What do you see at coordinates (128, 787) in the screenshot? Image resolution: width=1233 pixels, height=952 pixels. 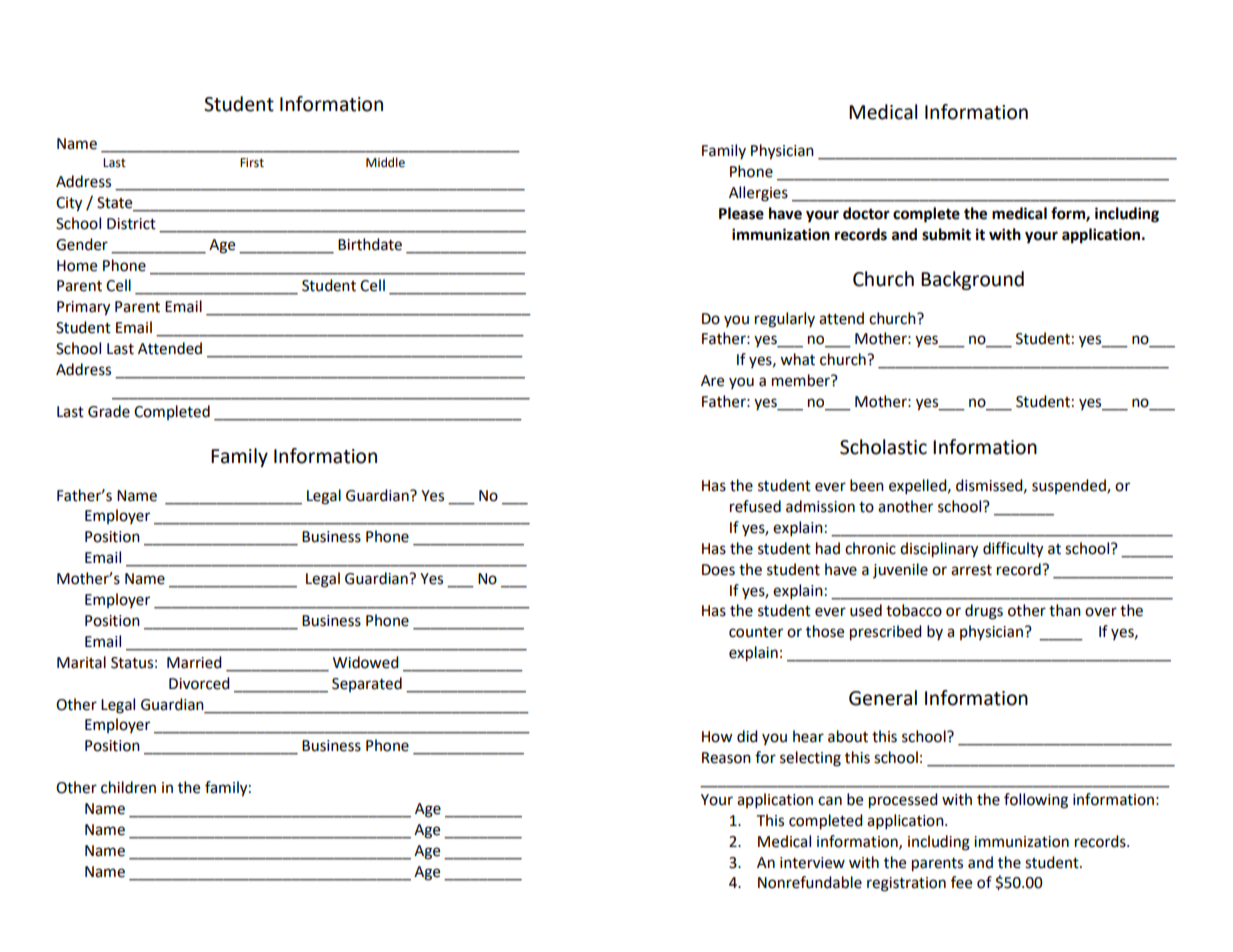 I see `children` at bounding box center [128, 787].
